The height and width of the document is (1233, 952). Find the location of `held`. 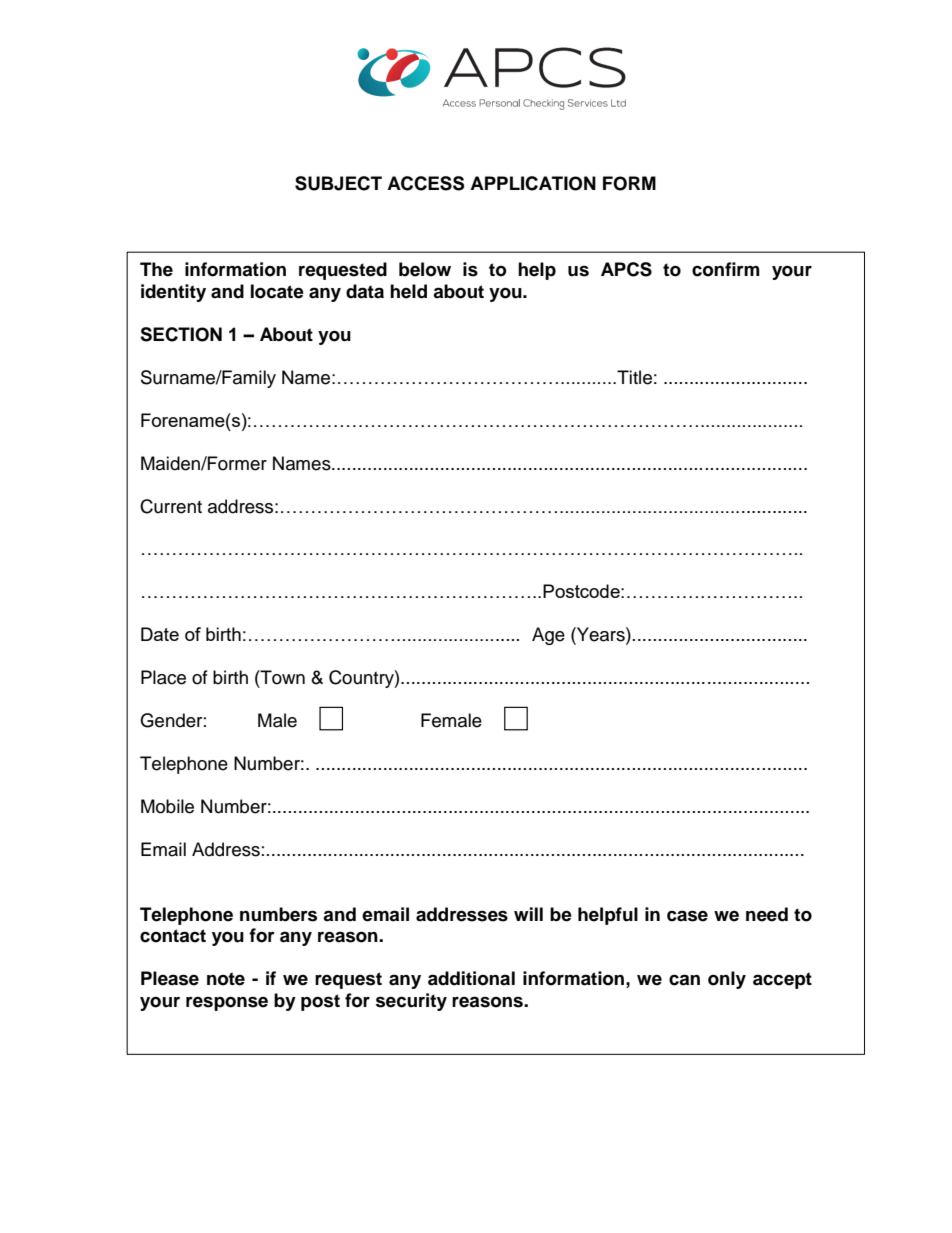

held is located at coordinates (408, 291).
